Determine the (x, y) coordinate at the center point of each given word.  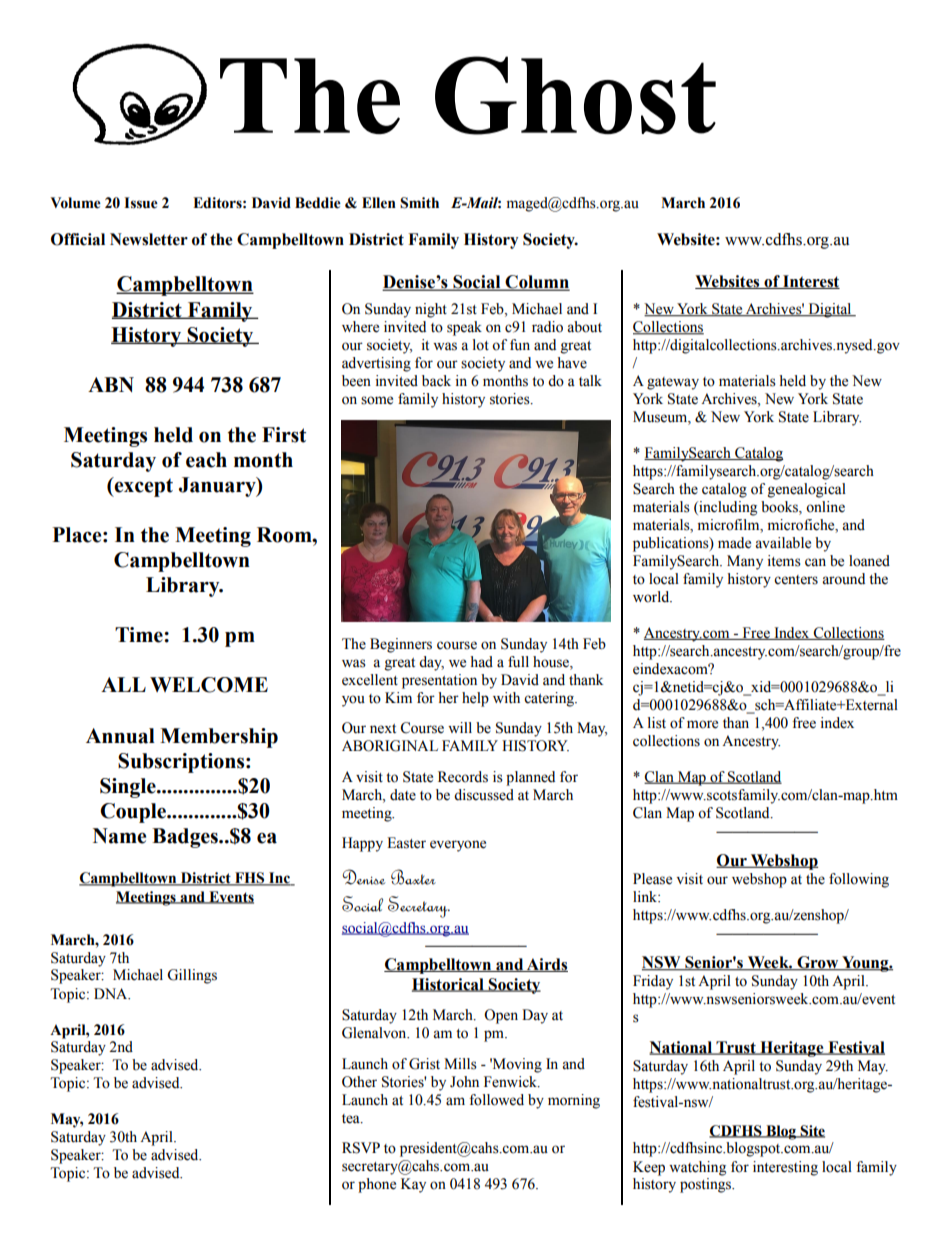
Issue (141, 203)
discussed (484, 795)
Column (537, 283)
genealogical (807, 490)
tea (352, 1119)
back (436, 381)
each (206, 460)
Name (119, 836)
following (859, 880)
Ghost (575, 95)
